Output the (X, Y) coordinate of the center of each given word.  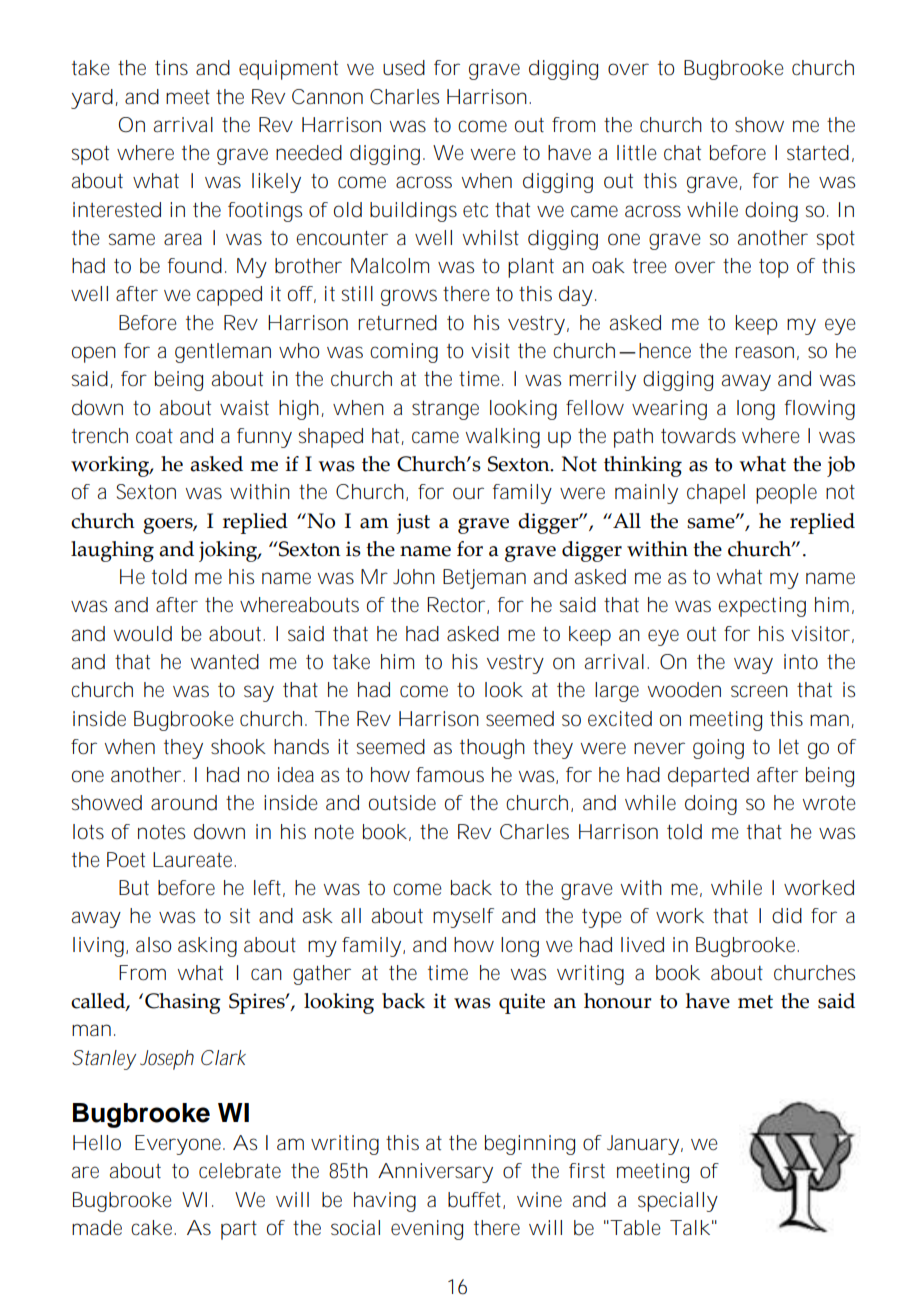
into (801, 662)
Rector (457, 605)
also (153, 945)
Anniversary (435, 1173)
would (143, 634)
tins (171, 68)
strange (445, 410)
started (818, 153)
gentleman (223, 353)
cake (153, 1228)
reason (764, 352)
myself (463, 918)
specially (678, 1202)
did (787, 916)
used (404, 68)
